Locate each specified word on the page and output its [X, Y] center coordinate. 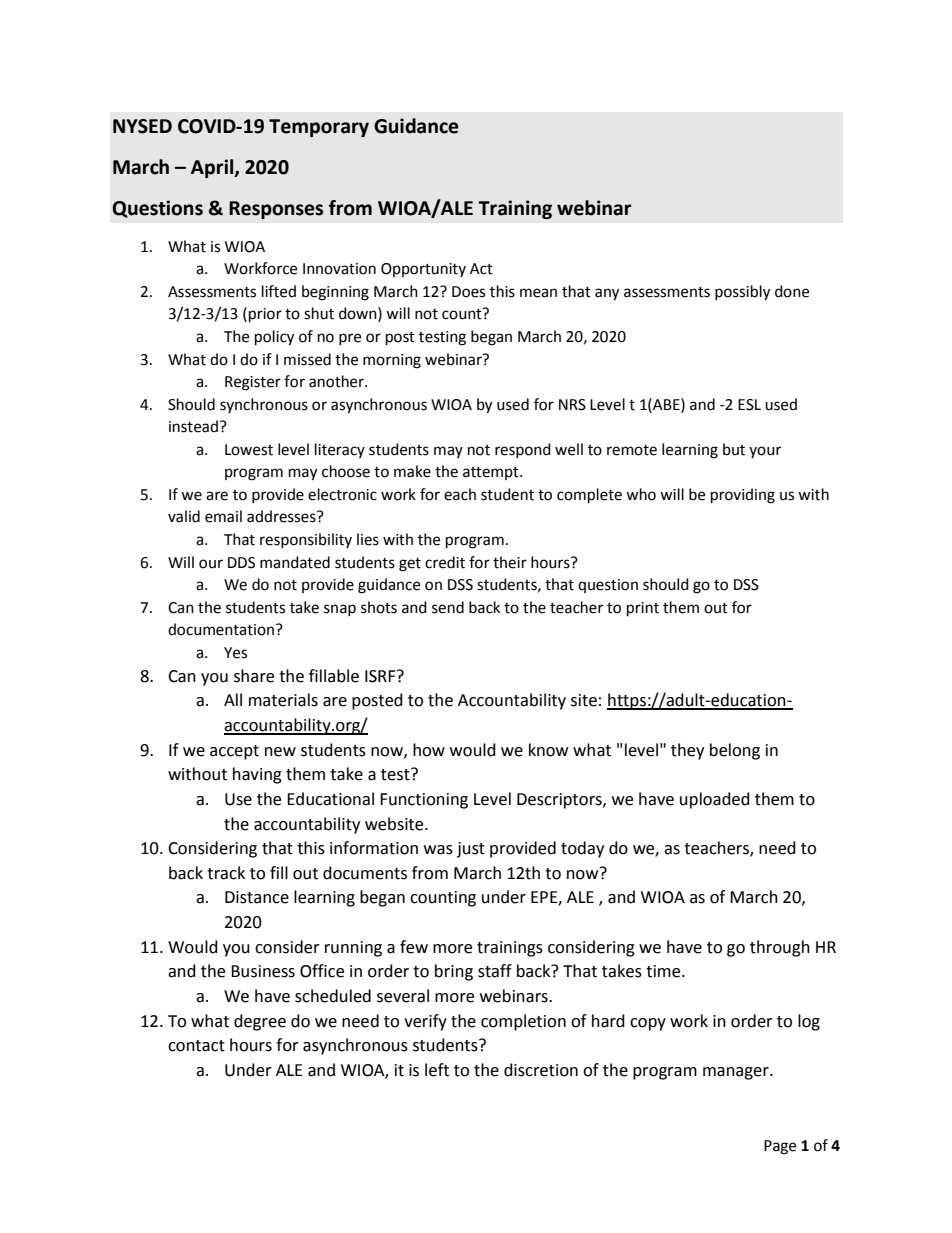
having [257, 775]
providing [743, 496]
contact [196, 1046]
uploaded [715, 800]
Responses [276, 210]
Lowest [249, 450]
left [437, 1070]
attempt [492, 473]
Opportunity [423, 270]
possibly [742, 293]
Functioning [424, 801]
